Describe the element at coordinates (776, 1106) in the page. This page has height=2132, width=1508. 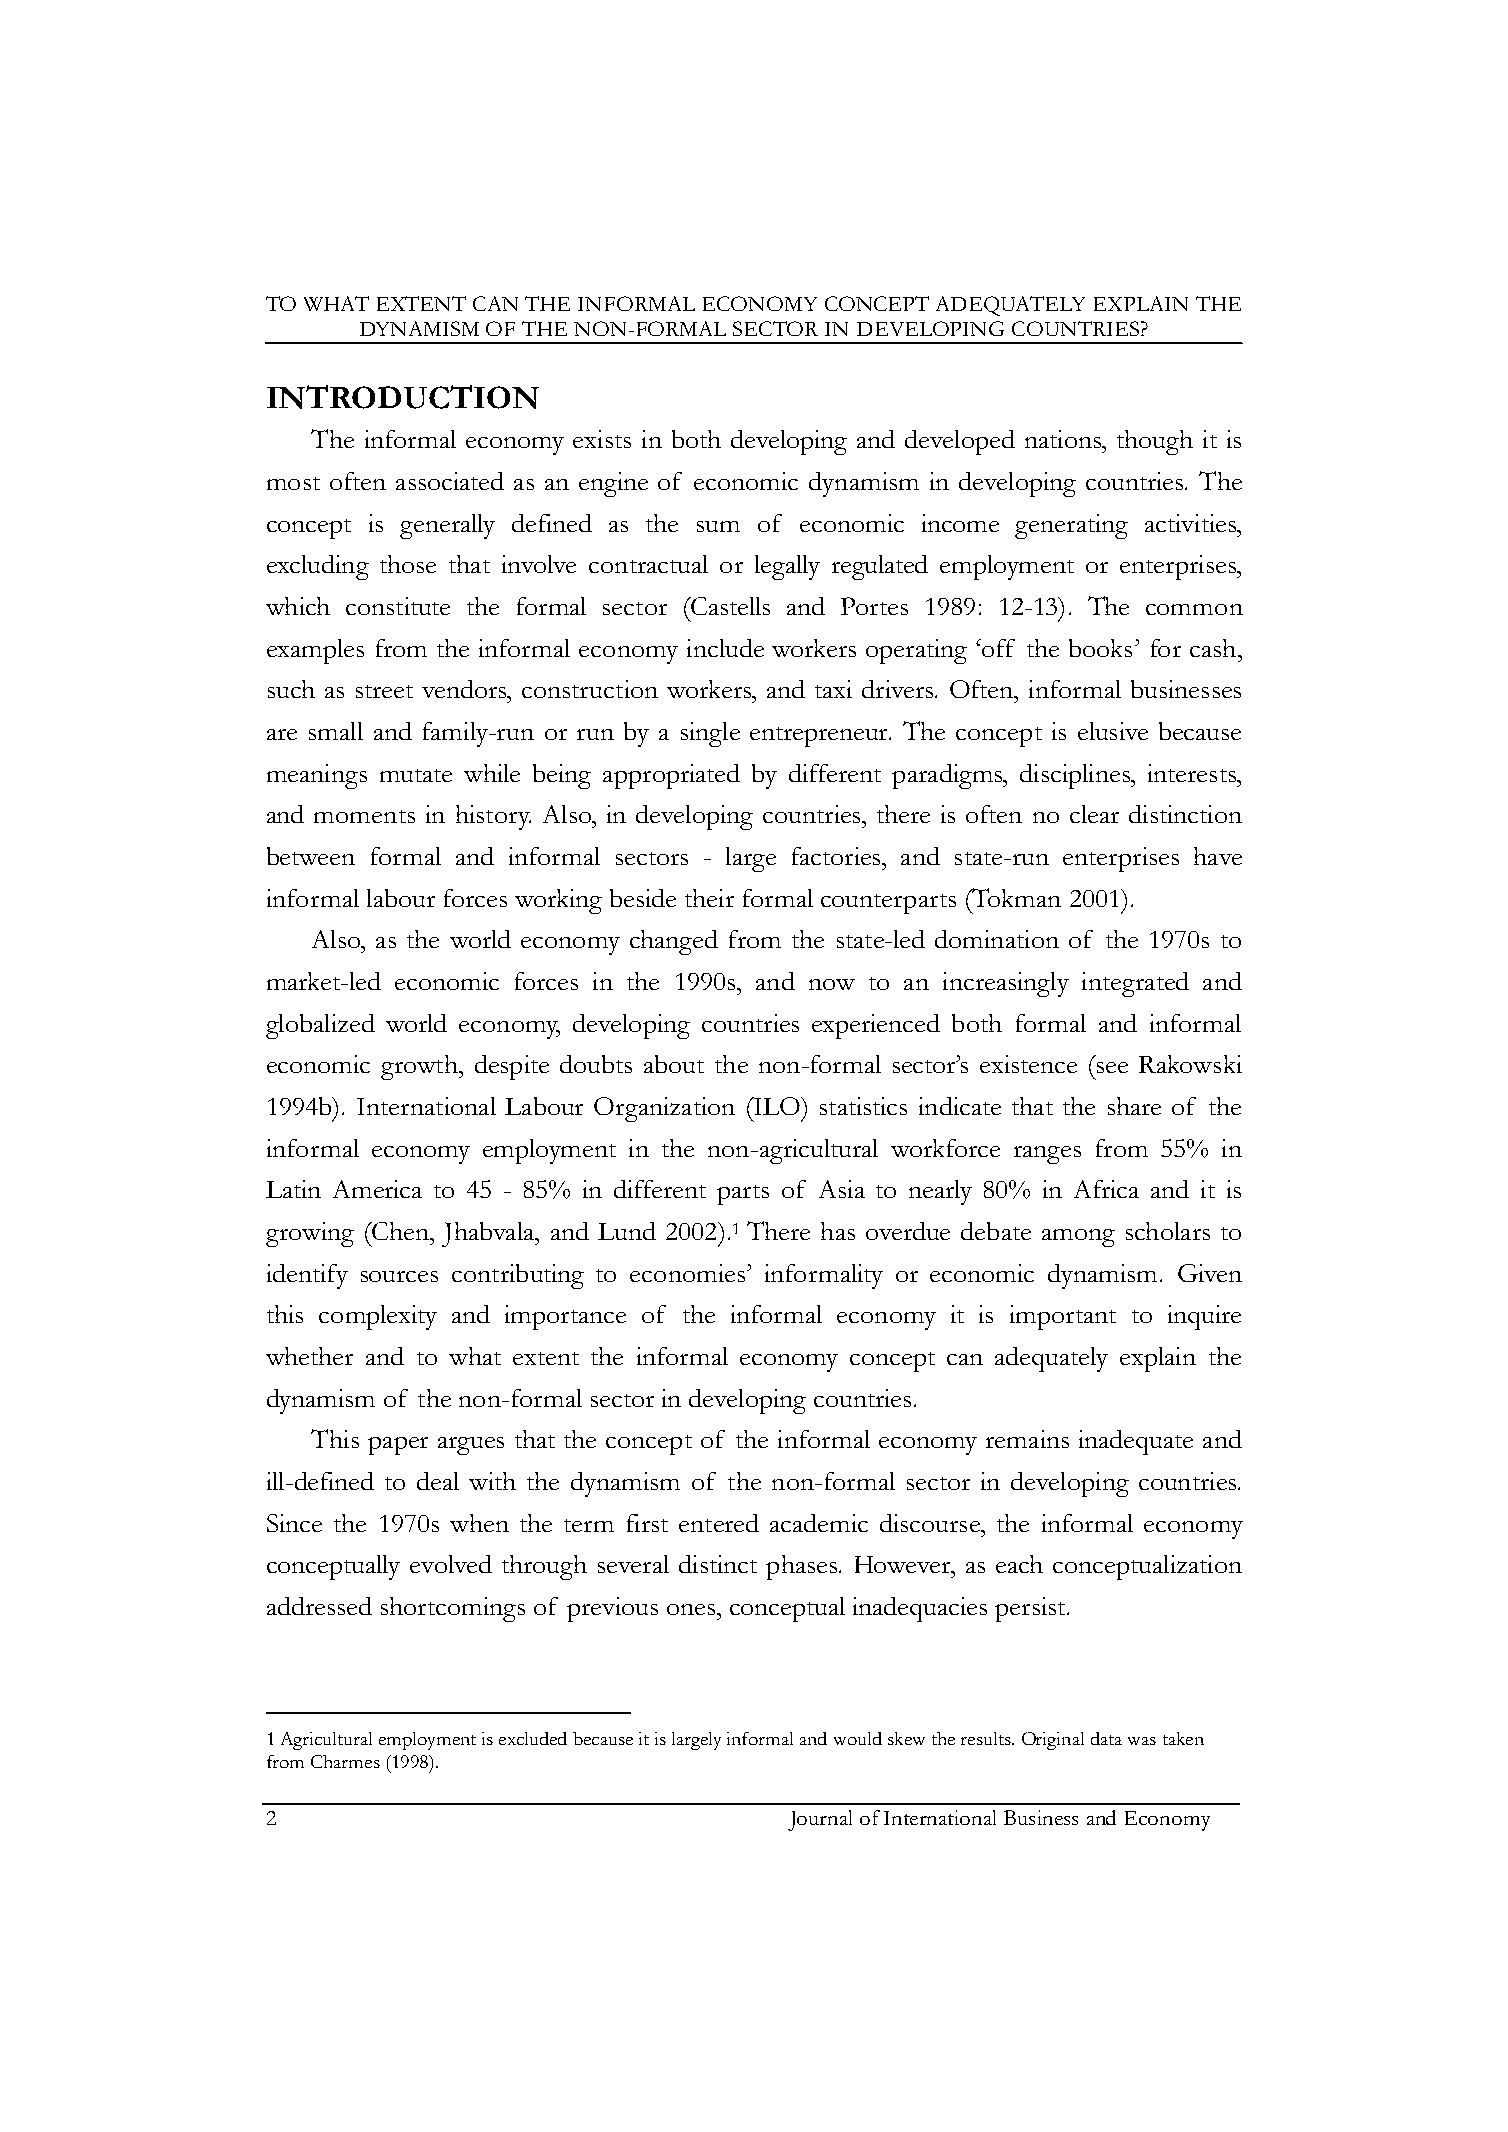
I see `ILO` at that location.
